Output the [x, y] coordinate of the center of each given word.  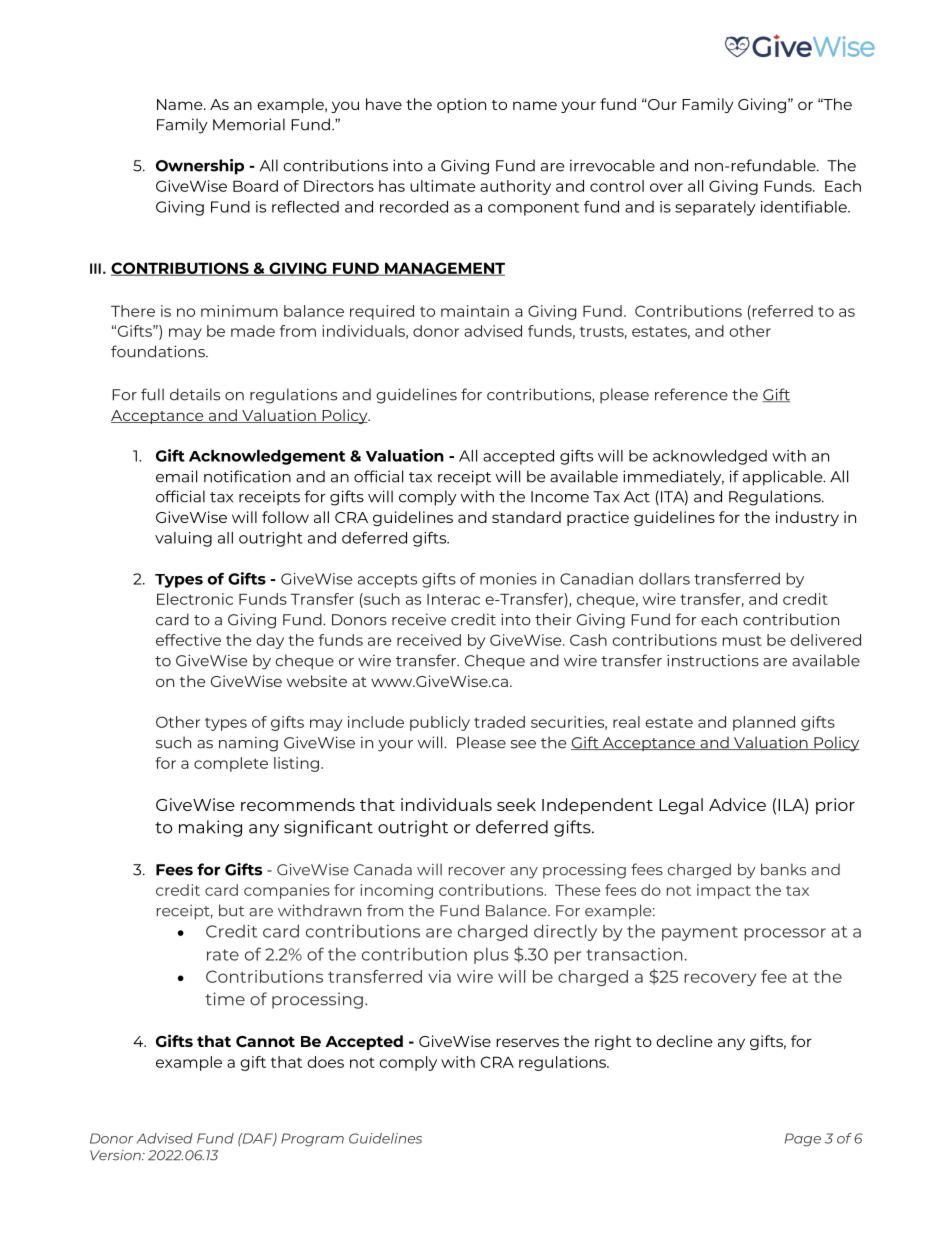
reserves [527, 1042]
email [176, 476]
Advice [737, 804]
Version [116, 1155]
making [210, 828]
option [461, 105]
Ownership [200, 167]
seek [516, 804]
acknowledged [710, 457]
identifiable [805, 207]
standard [526, 517]
